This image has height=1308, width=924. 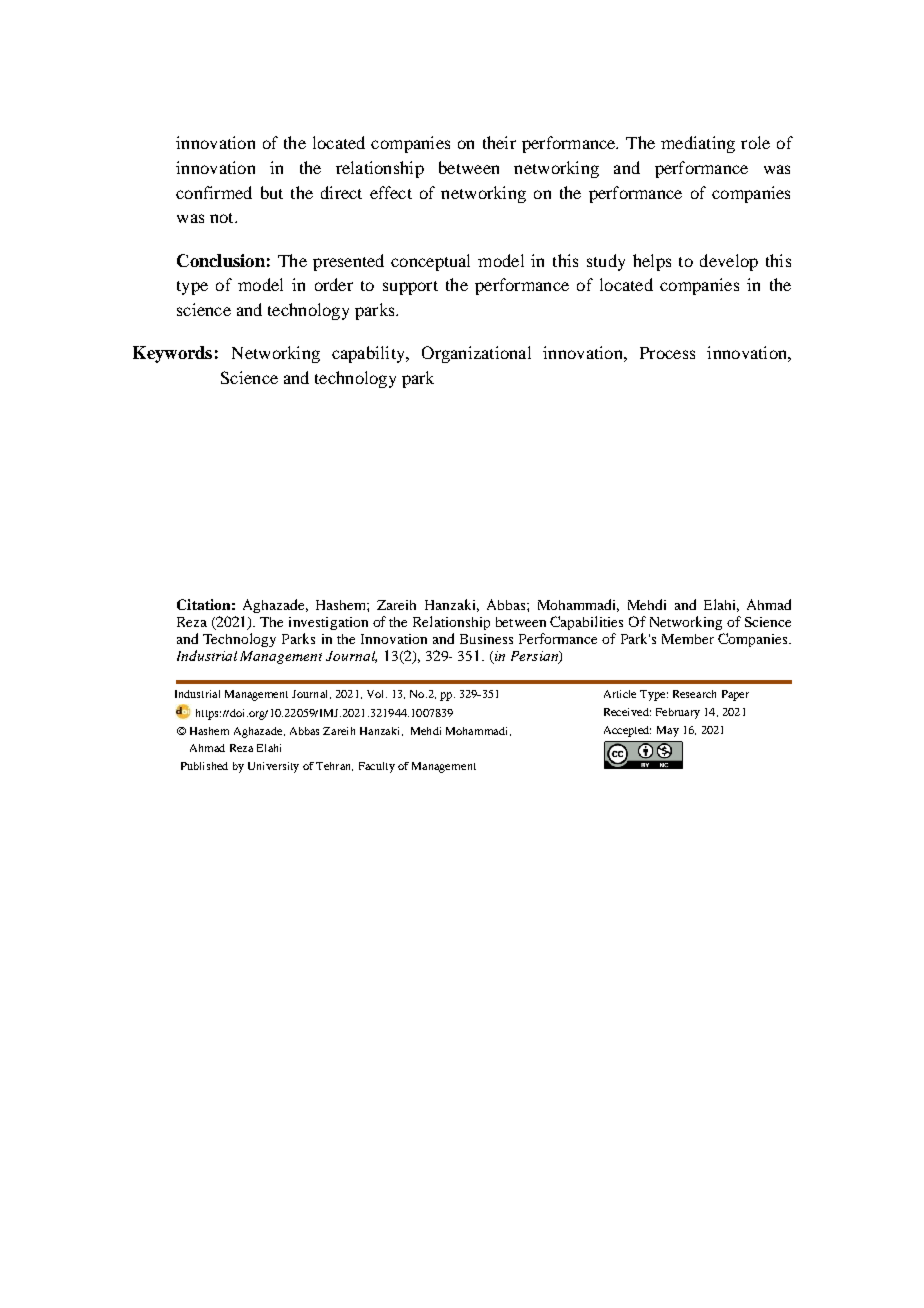 What do you see at coordinates (688, 639) in the image?
I see `Member` at bounding box center [688, 639].
